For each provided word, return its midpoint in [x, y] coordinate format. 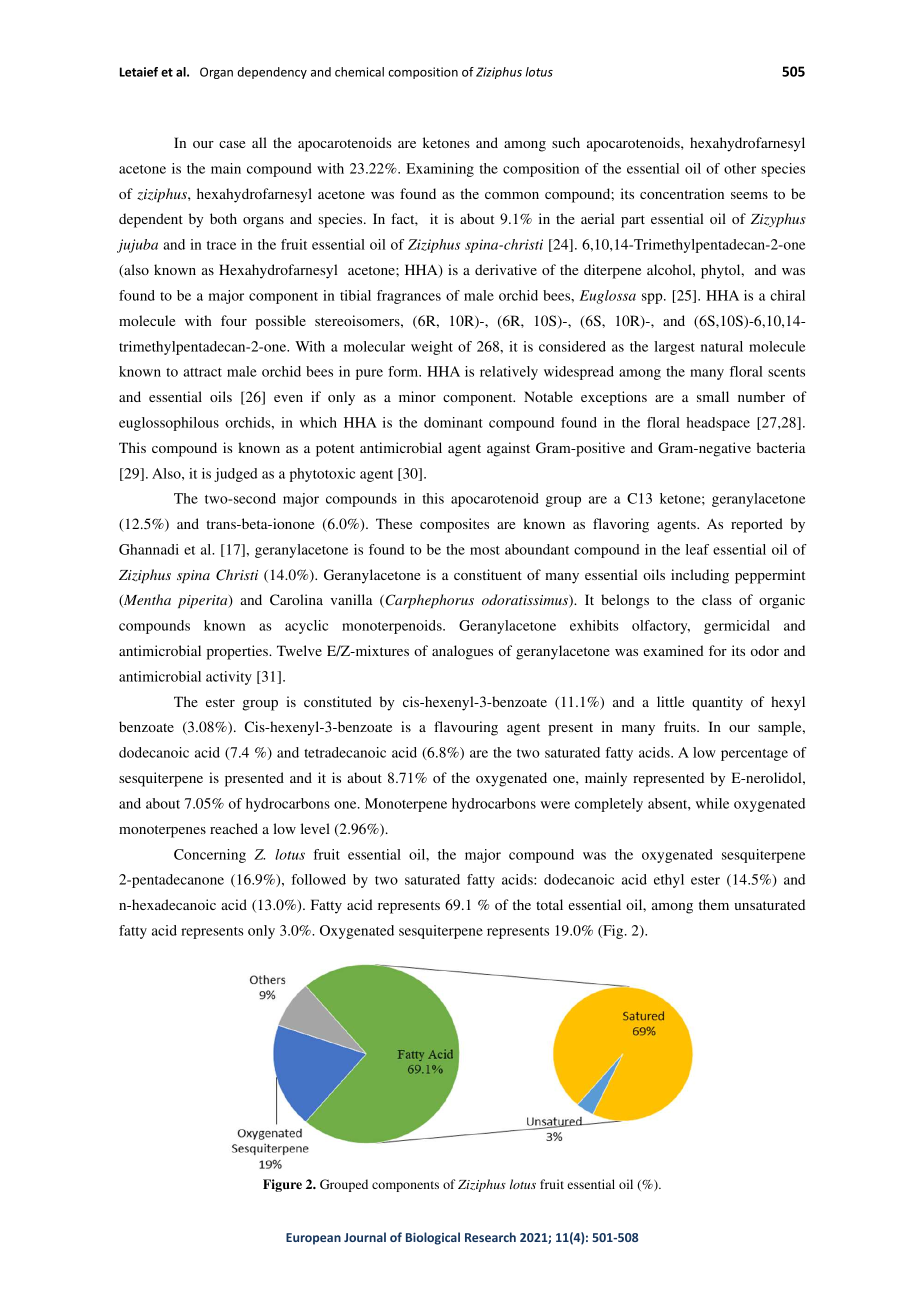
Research [490, 1237]
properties [238, 652]
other [740, 168]
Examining [440, 170]
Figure [282, 1185]
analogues [462, 652]
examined [673, 650]
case [232, 144]
